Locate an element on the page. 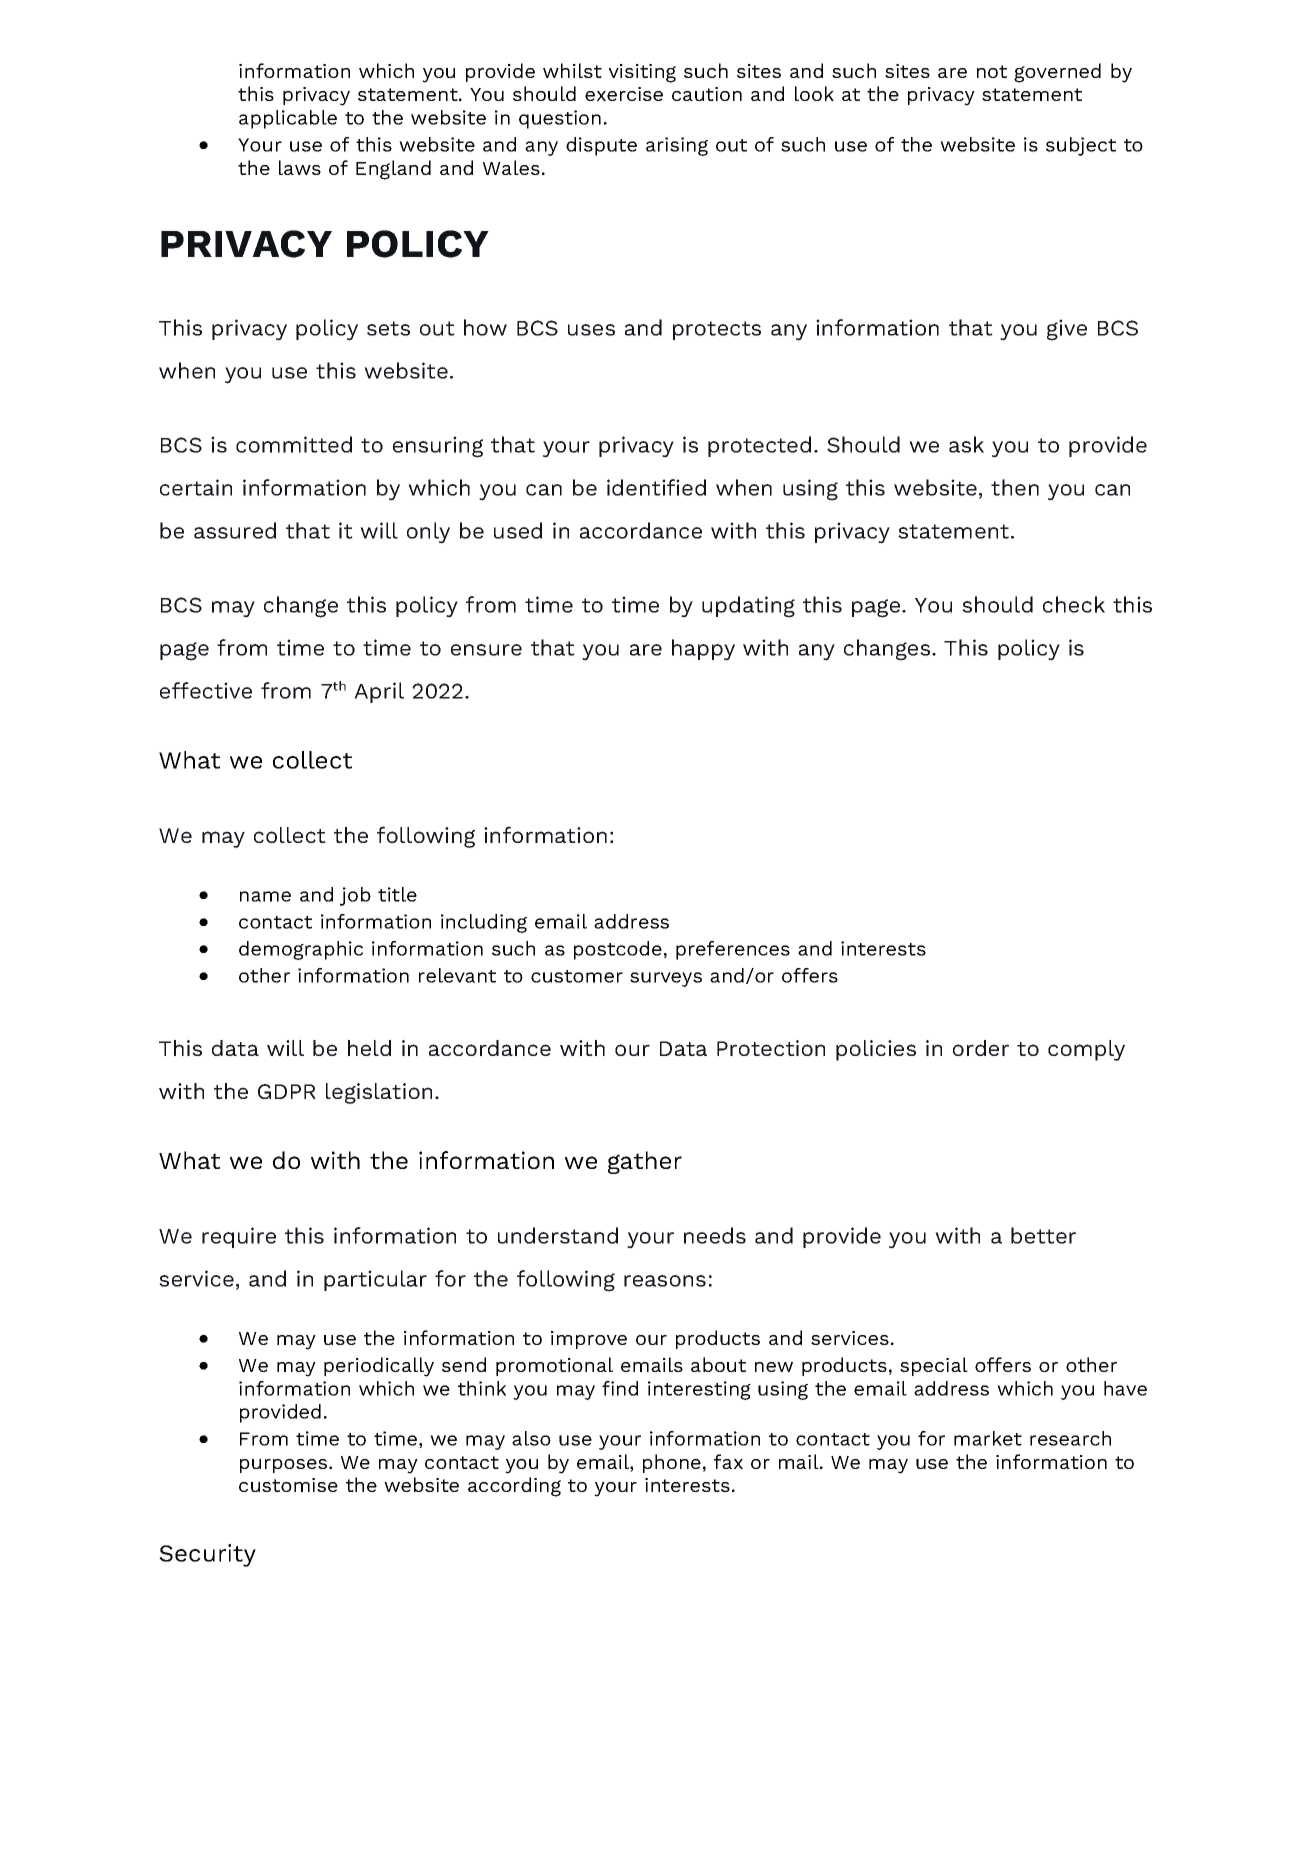 This image has height=1858, width=1314. order is located at coordinates (981, 1048).
